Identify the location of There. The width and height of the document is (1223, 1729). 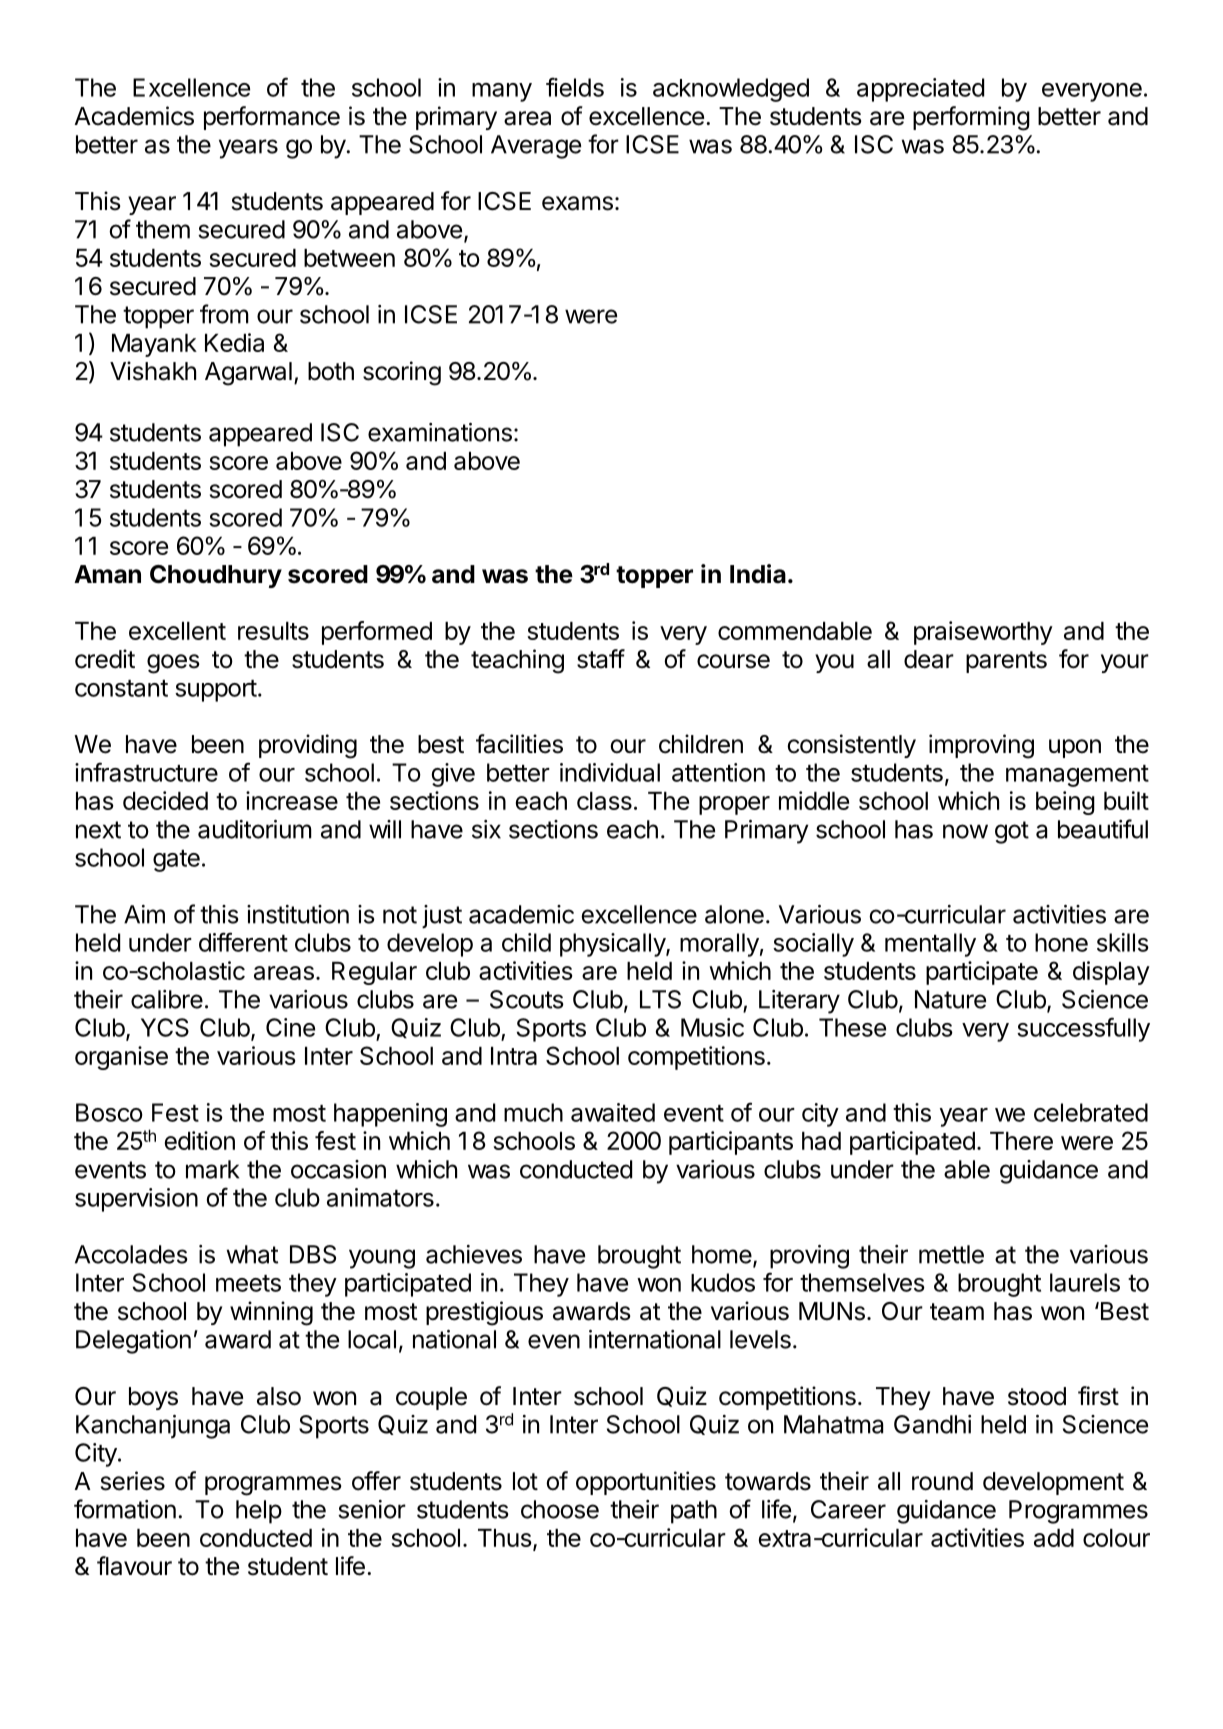
(1021, 1141).
